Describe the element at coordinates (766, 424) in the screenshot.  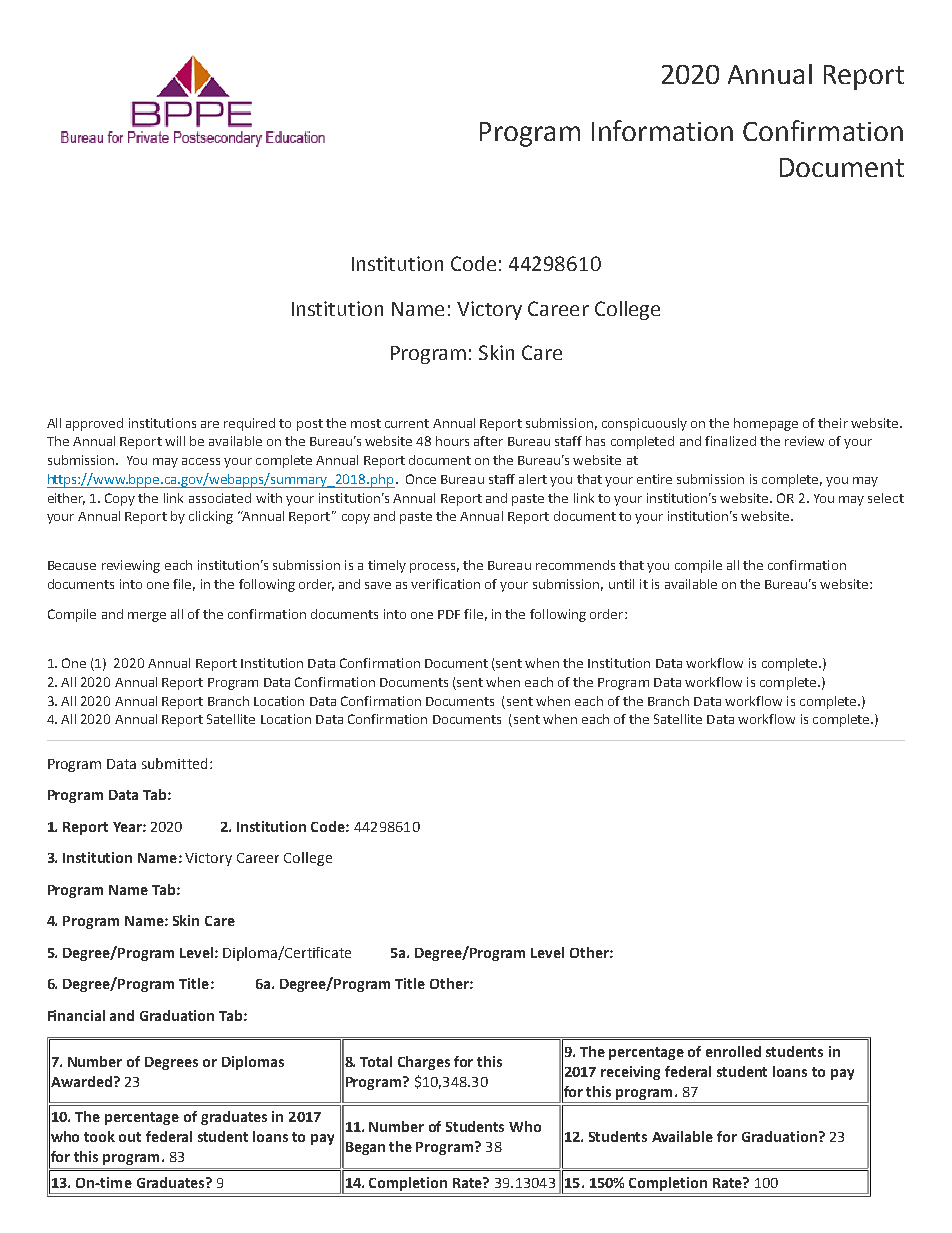
I see `homepage` at that location.
